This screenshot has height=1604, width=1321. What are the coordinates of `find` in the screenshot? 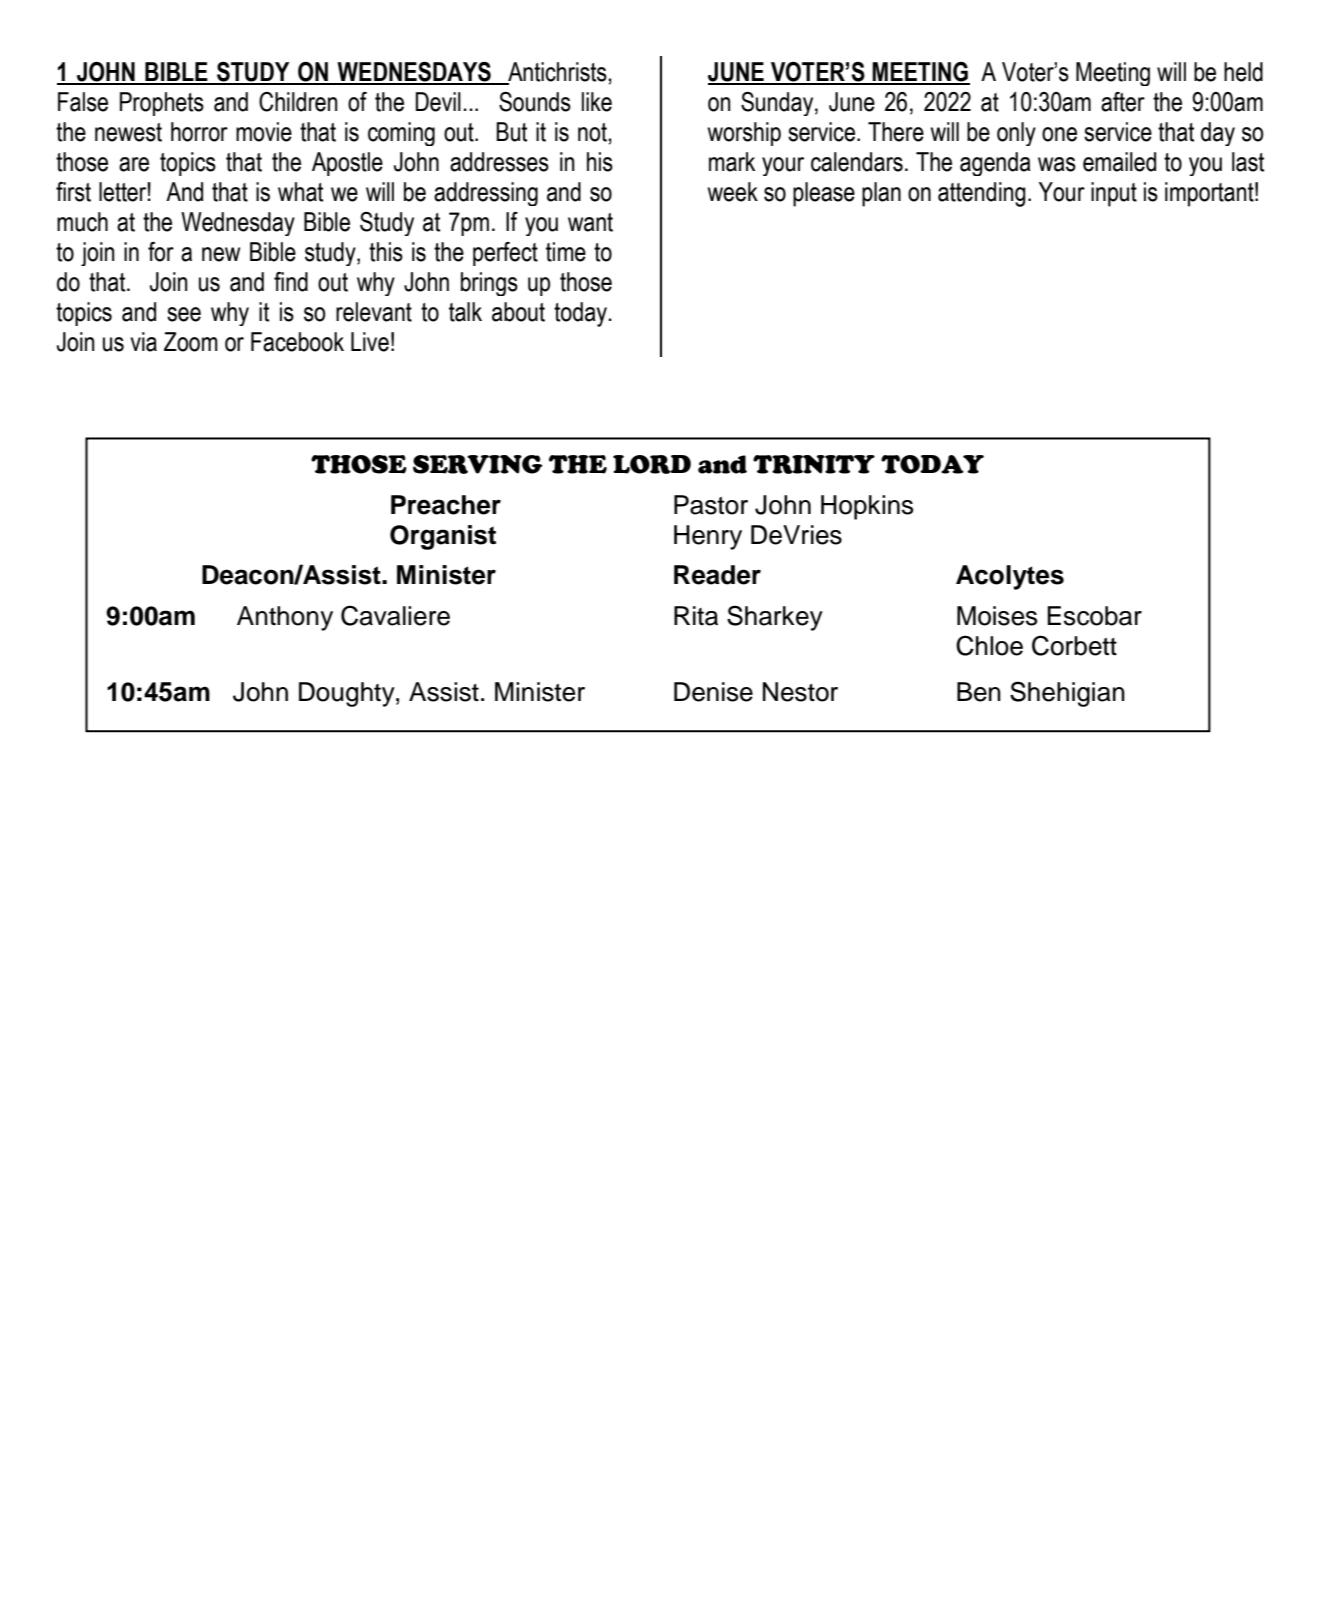 It's located at (291, 282).
